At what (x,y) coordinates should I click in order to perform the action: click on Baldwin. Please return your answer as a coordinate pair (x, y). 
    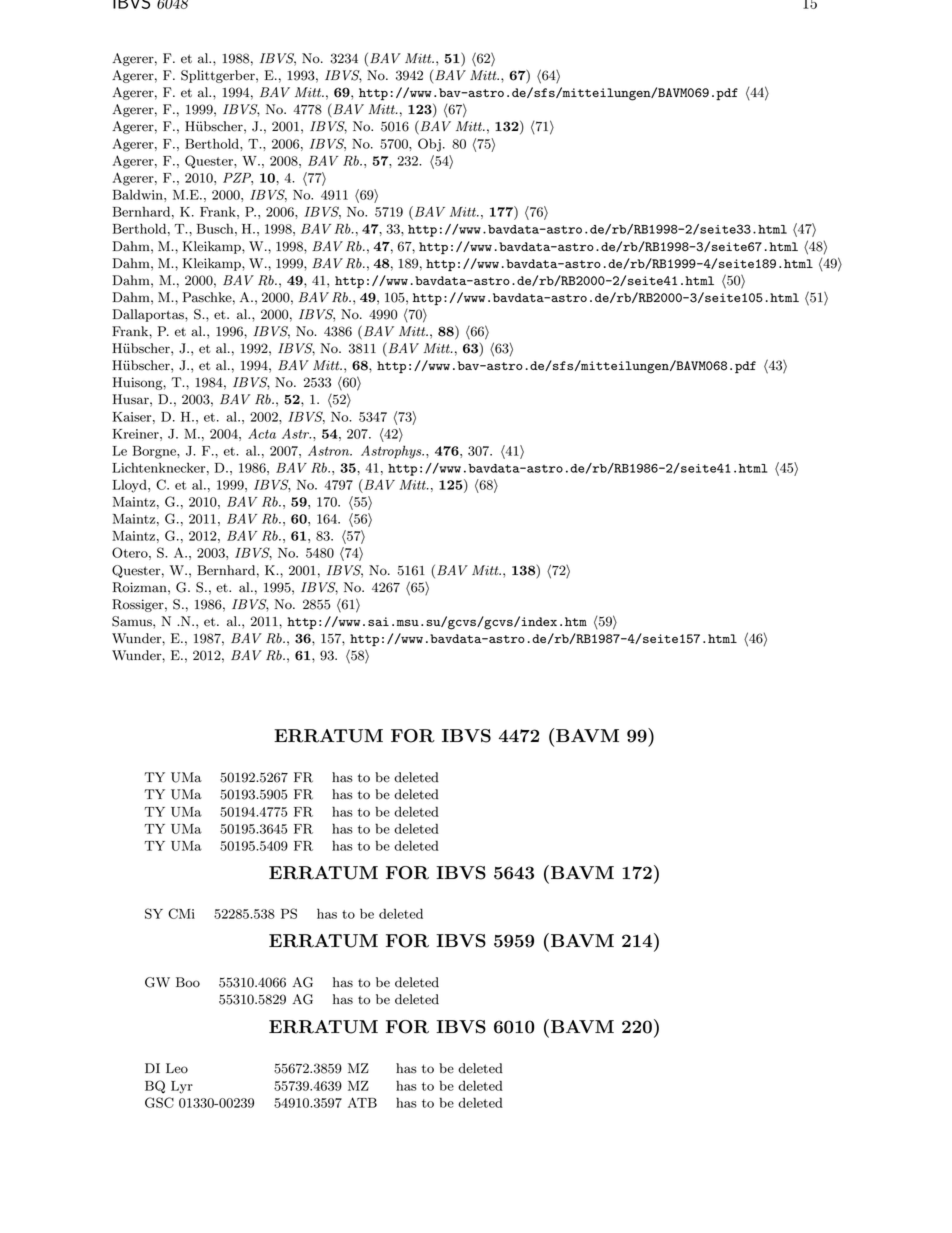
    Looking at the image, I should click on (139, 194).
